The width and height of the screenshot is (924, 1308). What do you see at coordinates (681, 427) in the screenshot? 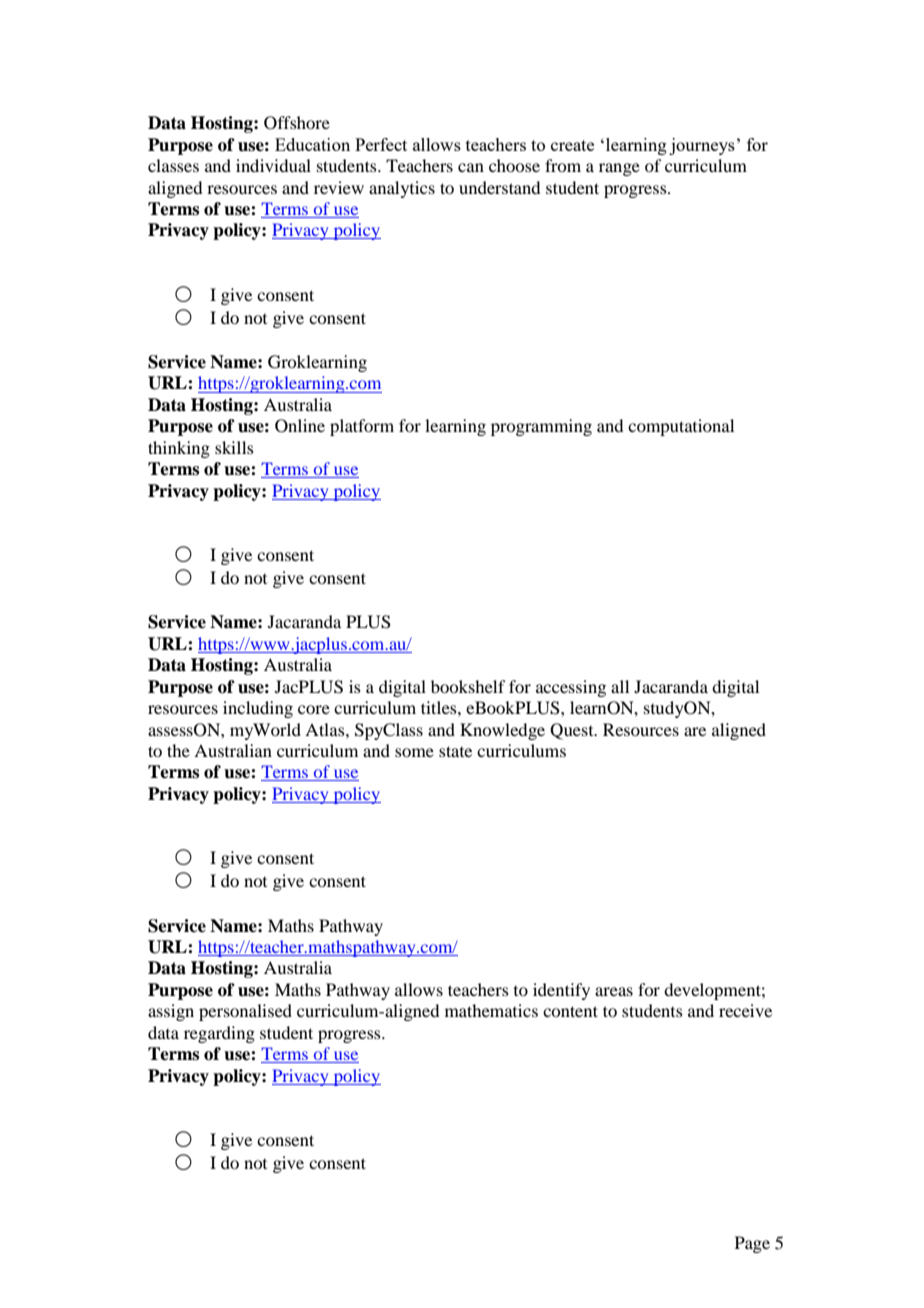
I see `computational` at bounding box center [681, 427].
